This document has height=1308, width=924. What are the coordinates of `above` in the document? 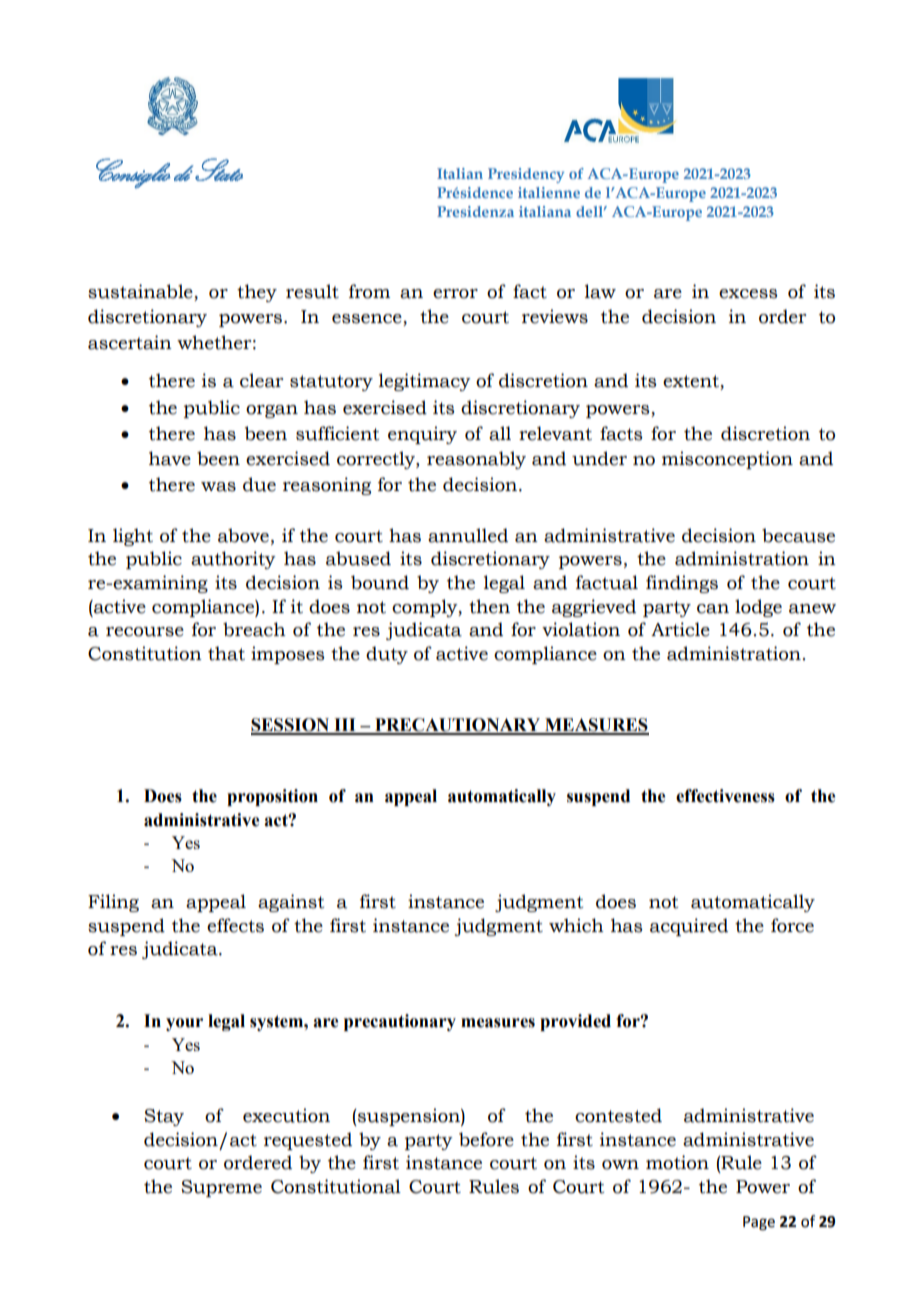 It's located at (243, 535).
